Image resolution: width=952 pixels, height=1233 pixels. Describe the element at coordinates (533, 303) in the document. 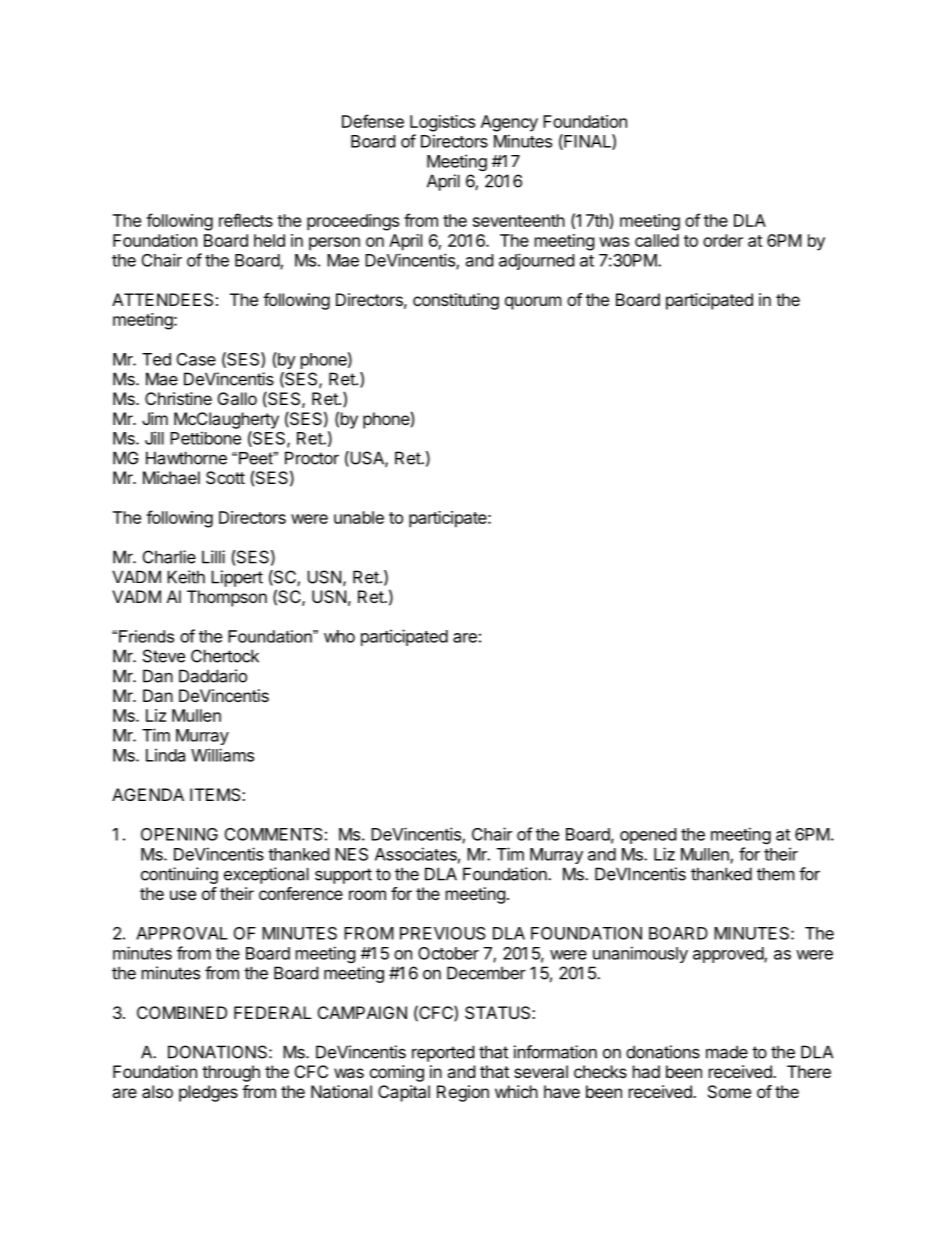

I see `quorum` at that location.
